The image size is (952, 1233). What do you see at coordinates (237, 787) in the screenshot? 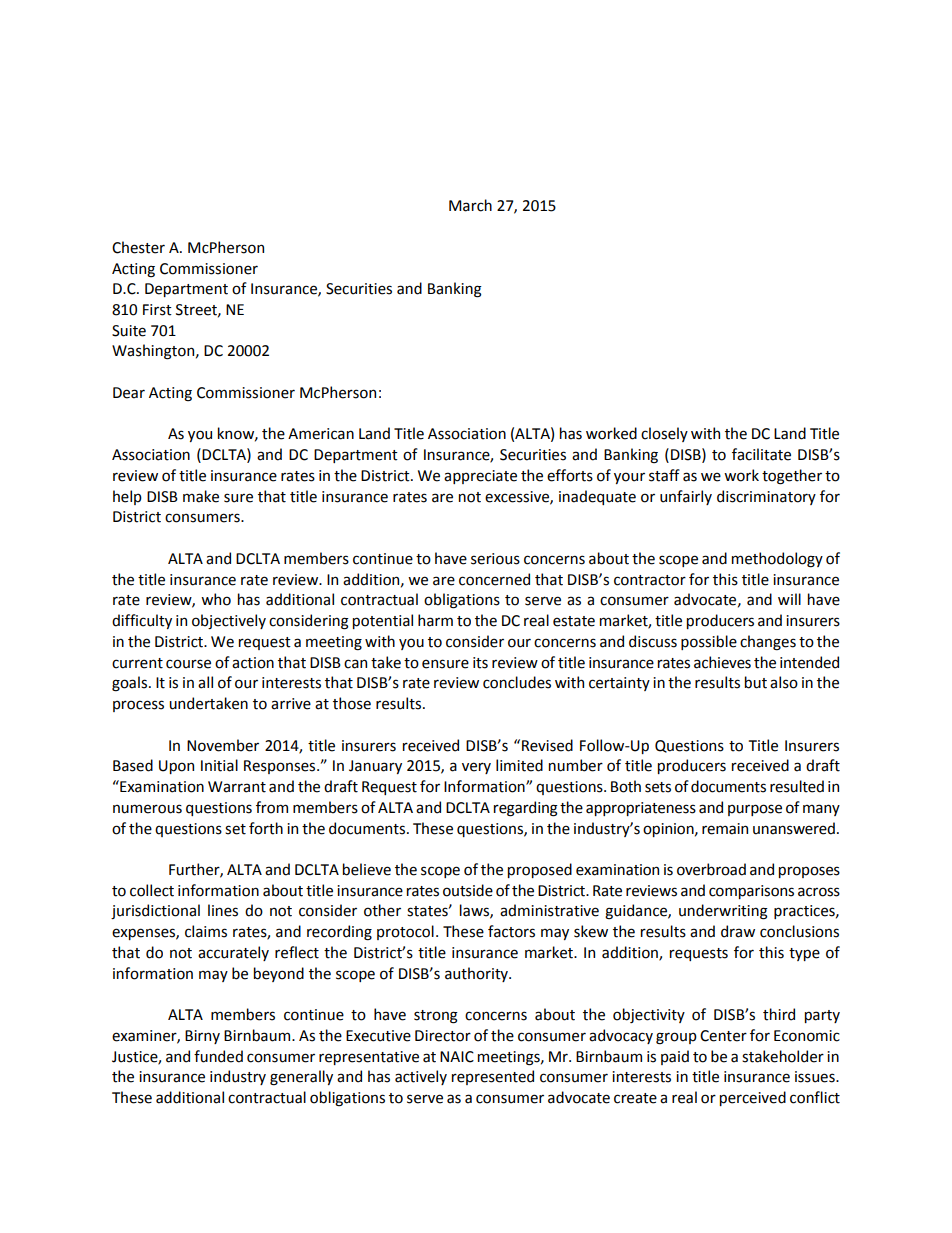
I see `Warrant` at bounding box center [237, 787].
